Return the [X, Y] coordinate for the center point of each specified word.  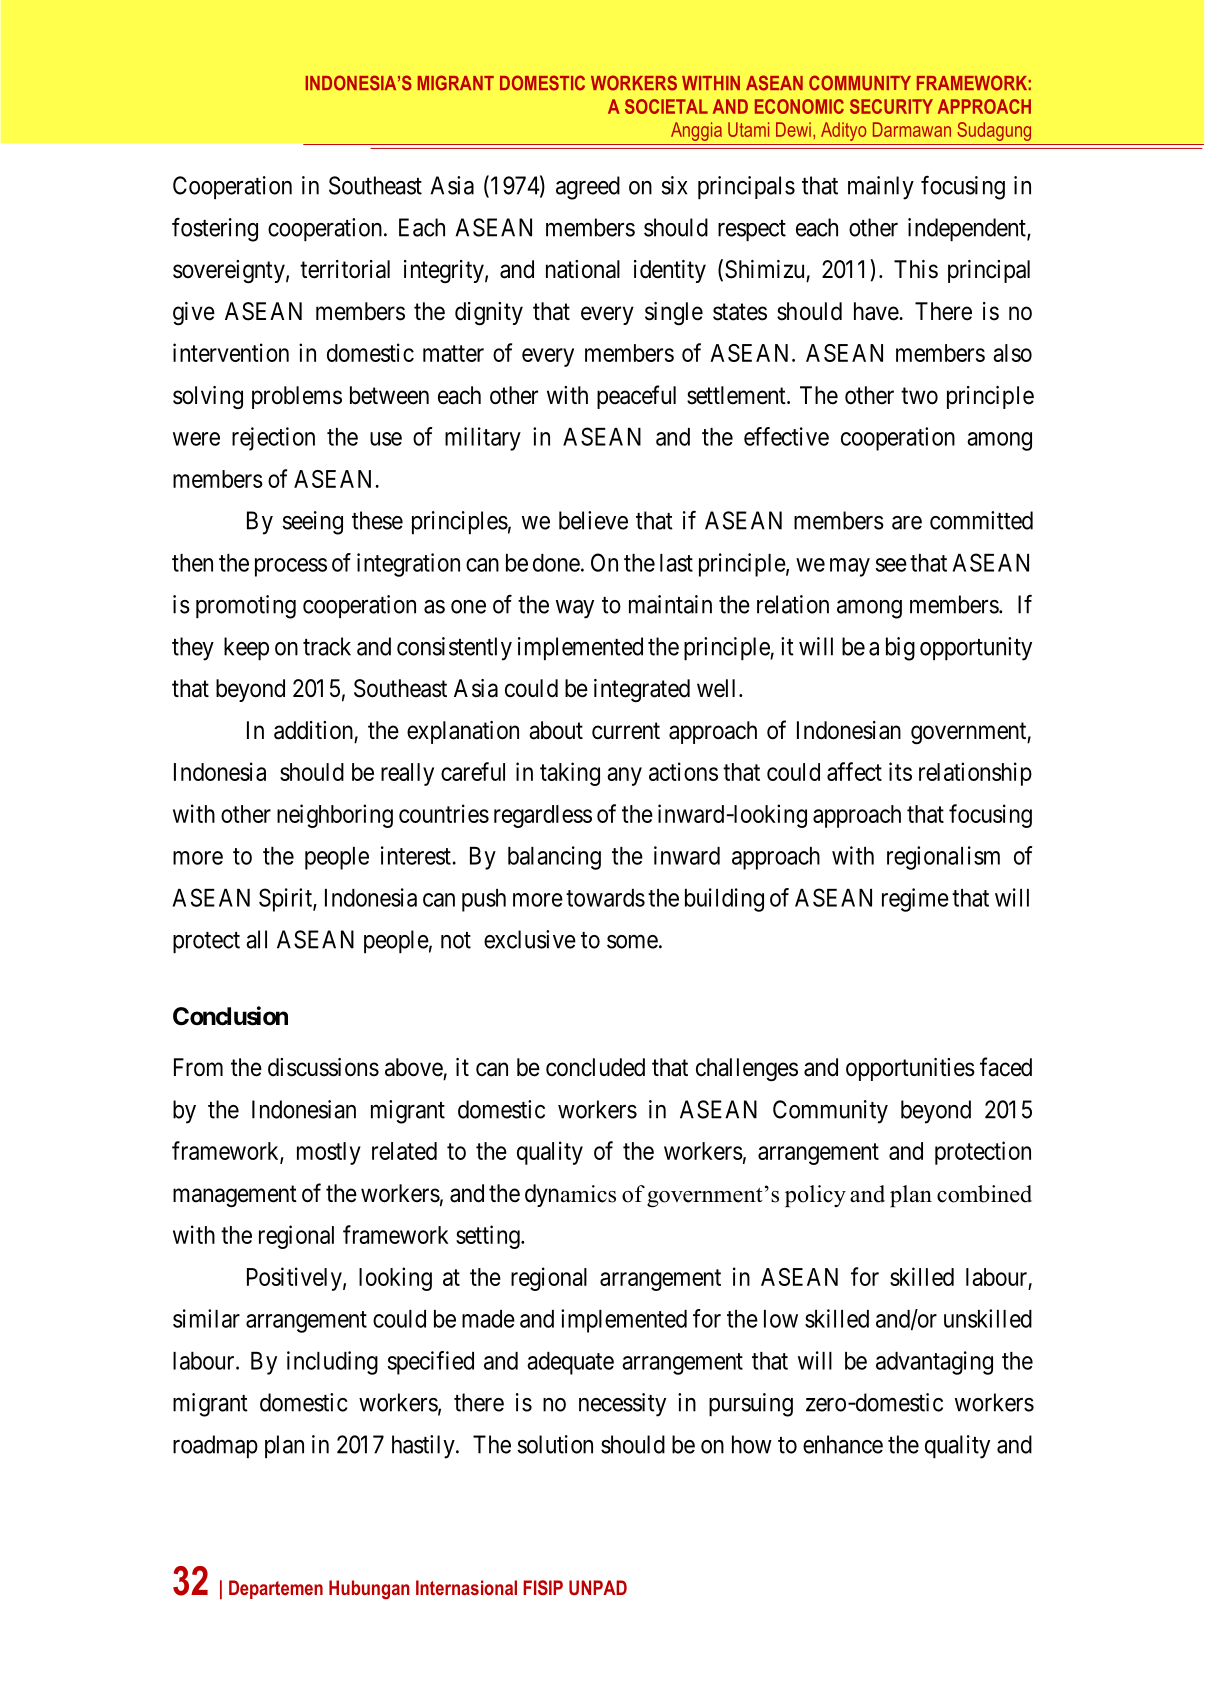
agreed [588, 188]
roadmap [215, 1447]
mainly [881, 188]
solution [555, 1444]
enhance [843, 1444]
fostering [215, 230]
